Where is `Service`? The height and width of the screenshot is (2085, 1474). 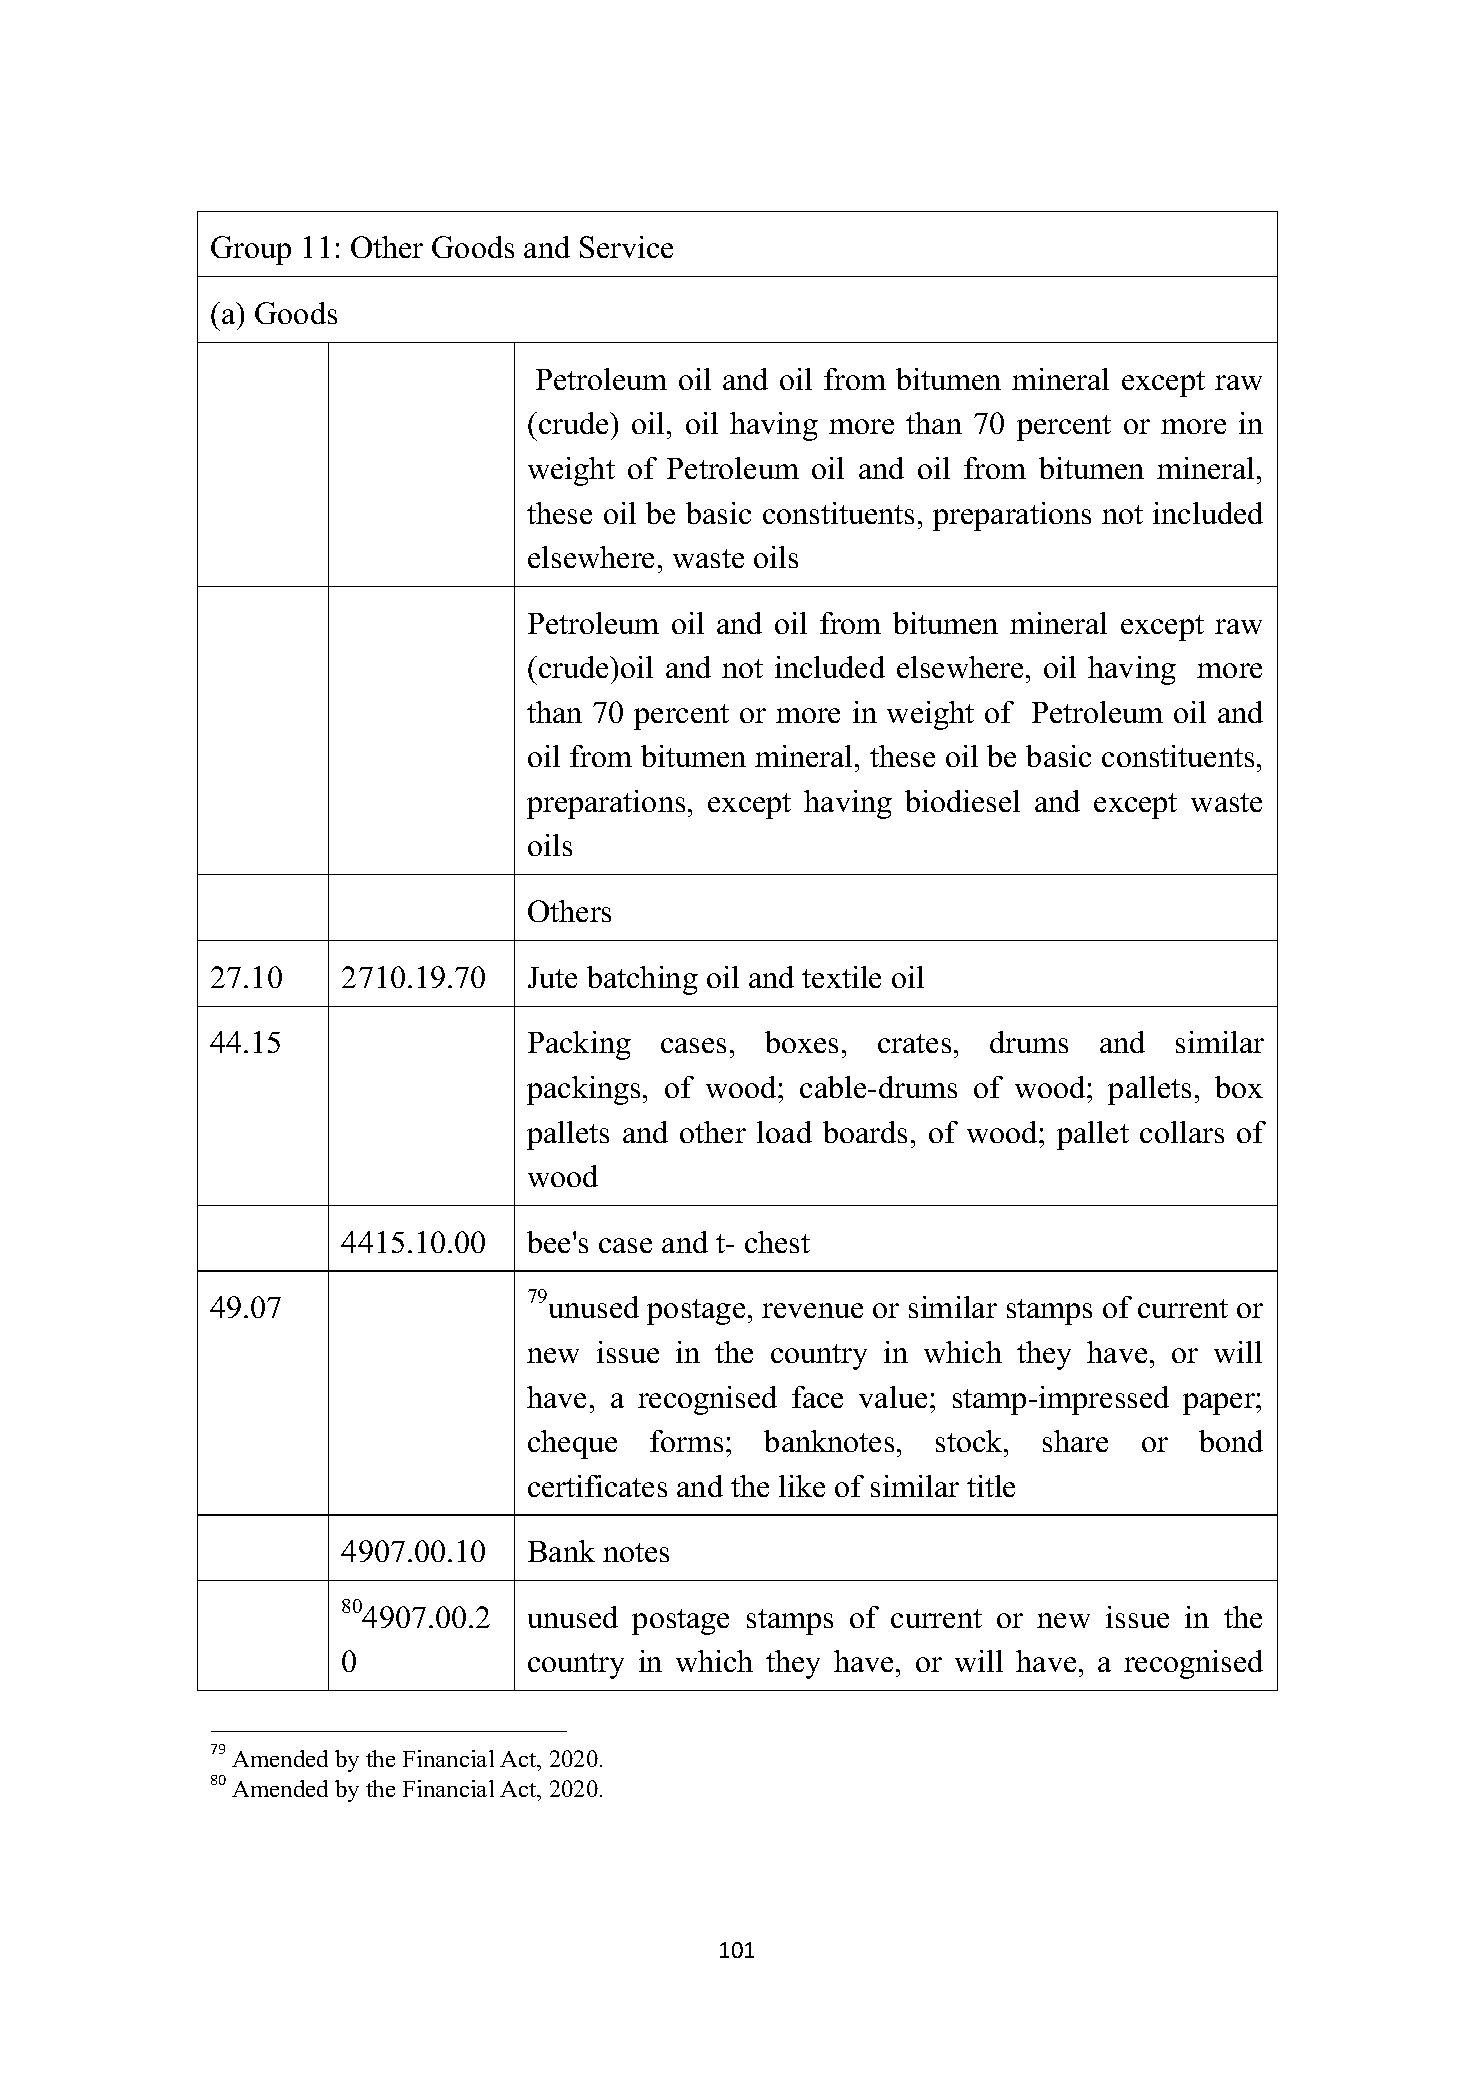
Service is located at coordinates (626, 247).
